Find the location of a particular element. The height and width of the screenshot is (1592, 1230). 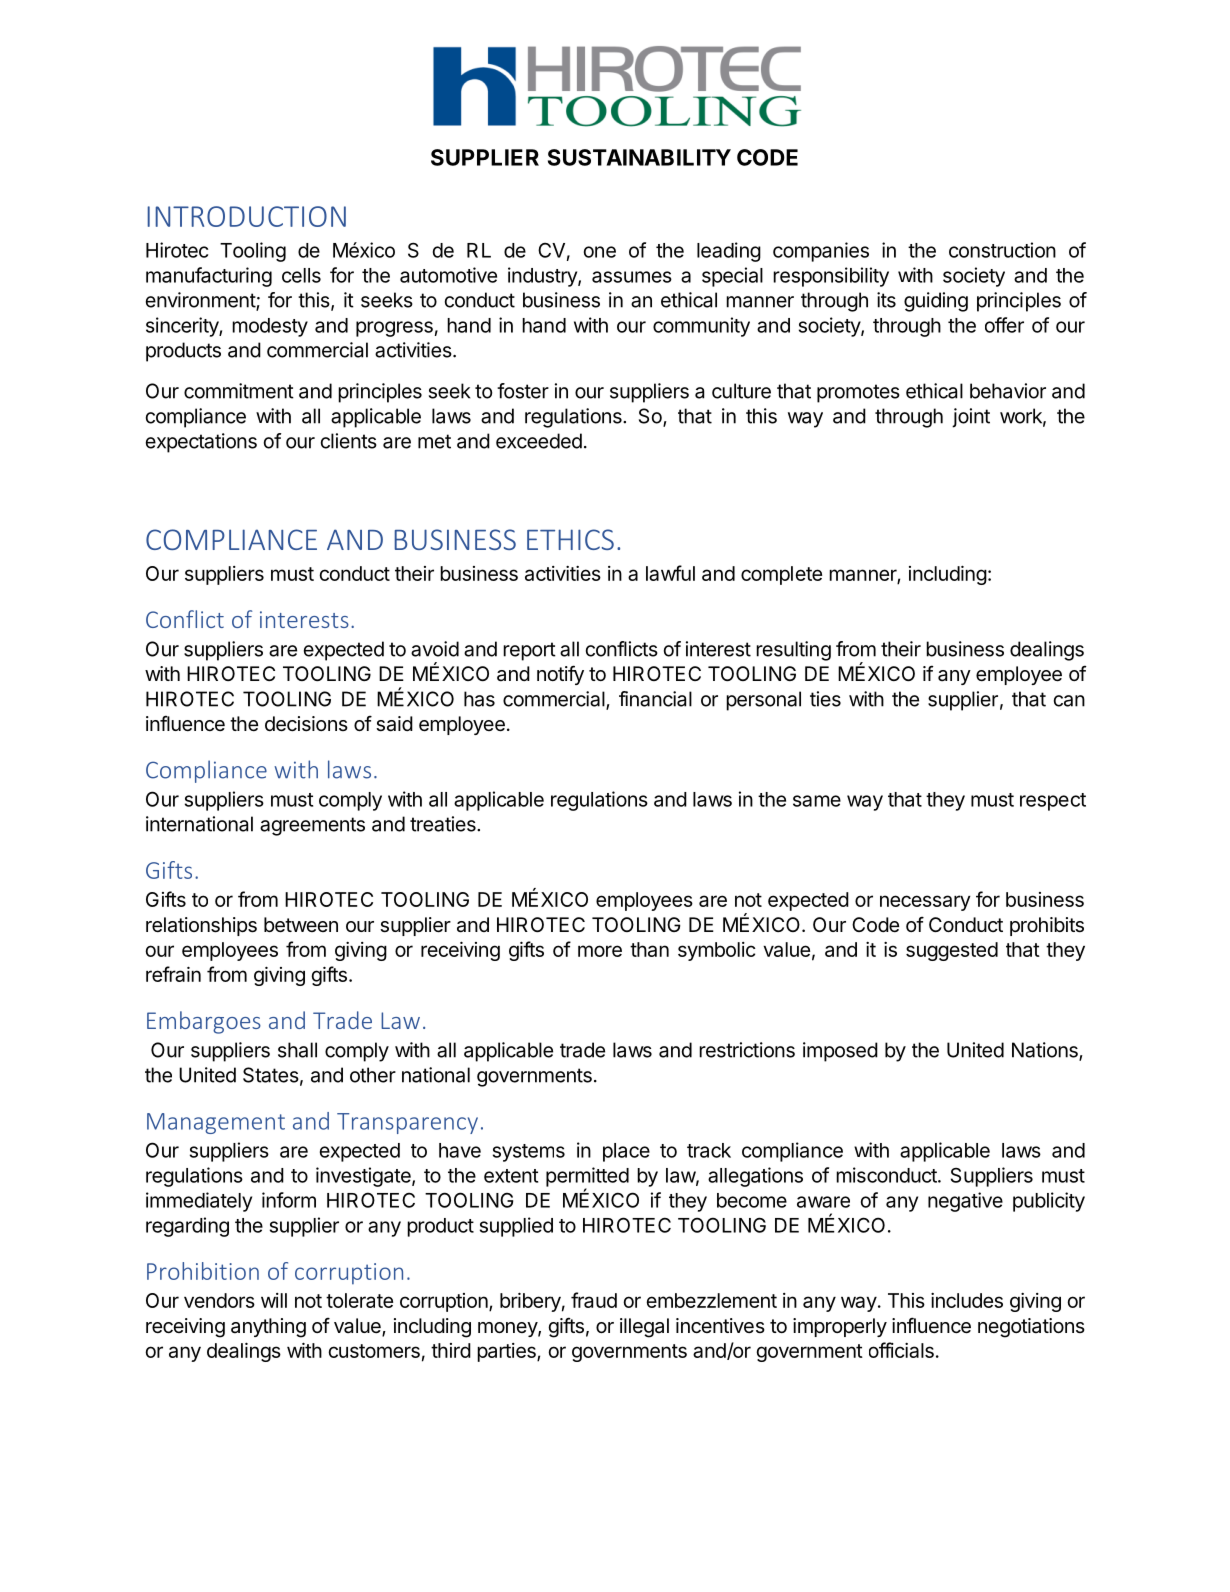

notify is located at coordinates (560, 675).
